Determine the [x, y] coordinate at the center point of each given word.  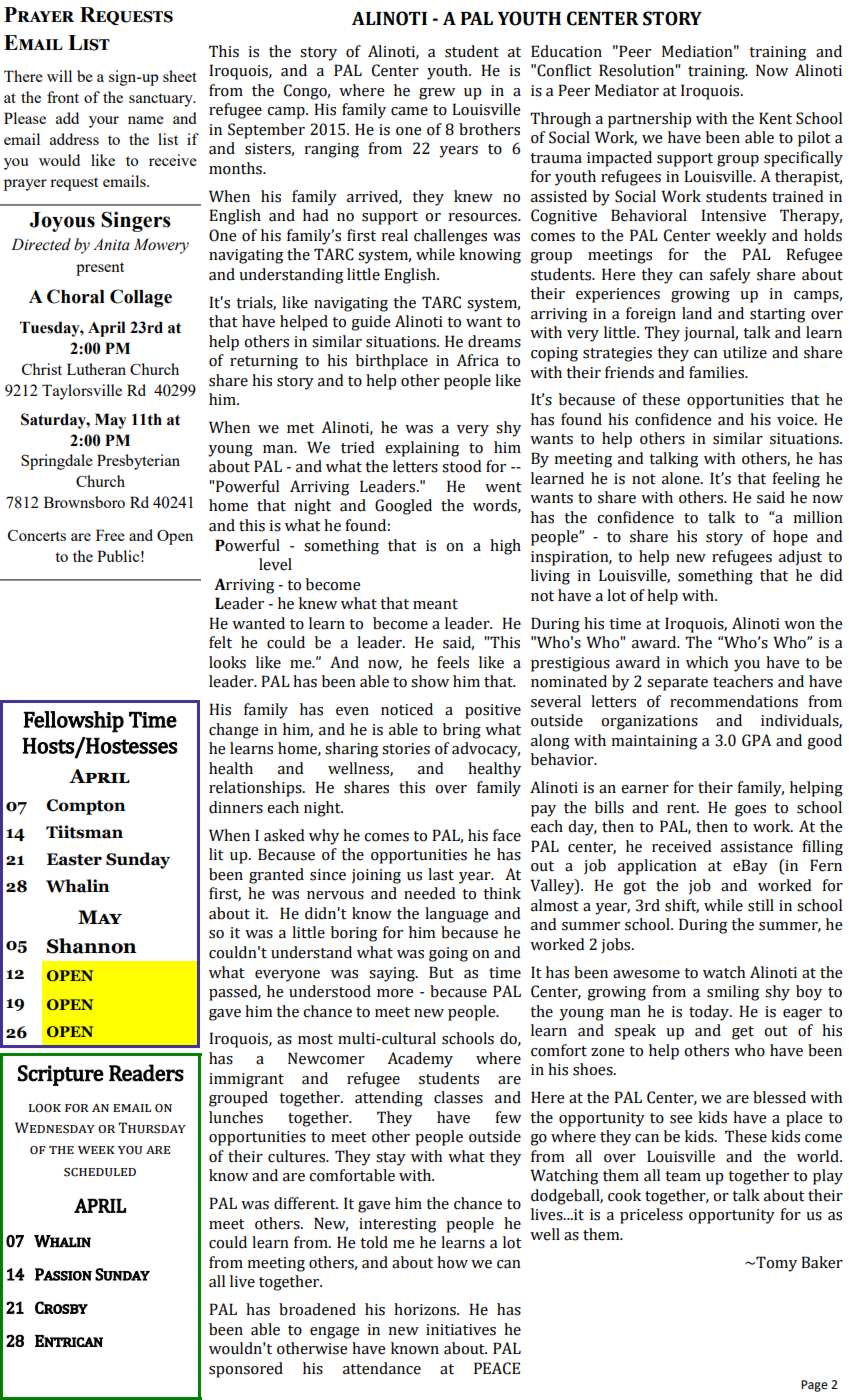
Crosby [61, 1307]
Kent [775, 118]
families [718, 372]
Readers [146, 1073]
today [710, 1013]
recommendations [734, 701]
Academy [420, 1060]
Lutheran [96, 369]
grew [437, 94]
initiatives [461, 1330]
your [104, 122]
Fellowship [73, 722]
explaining [422, 449]
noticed [407, 709]
